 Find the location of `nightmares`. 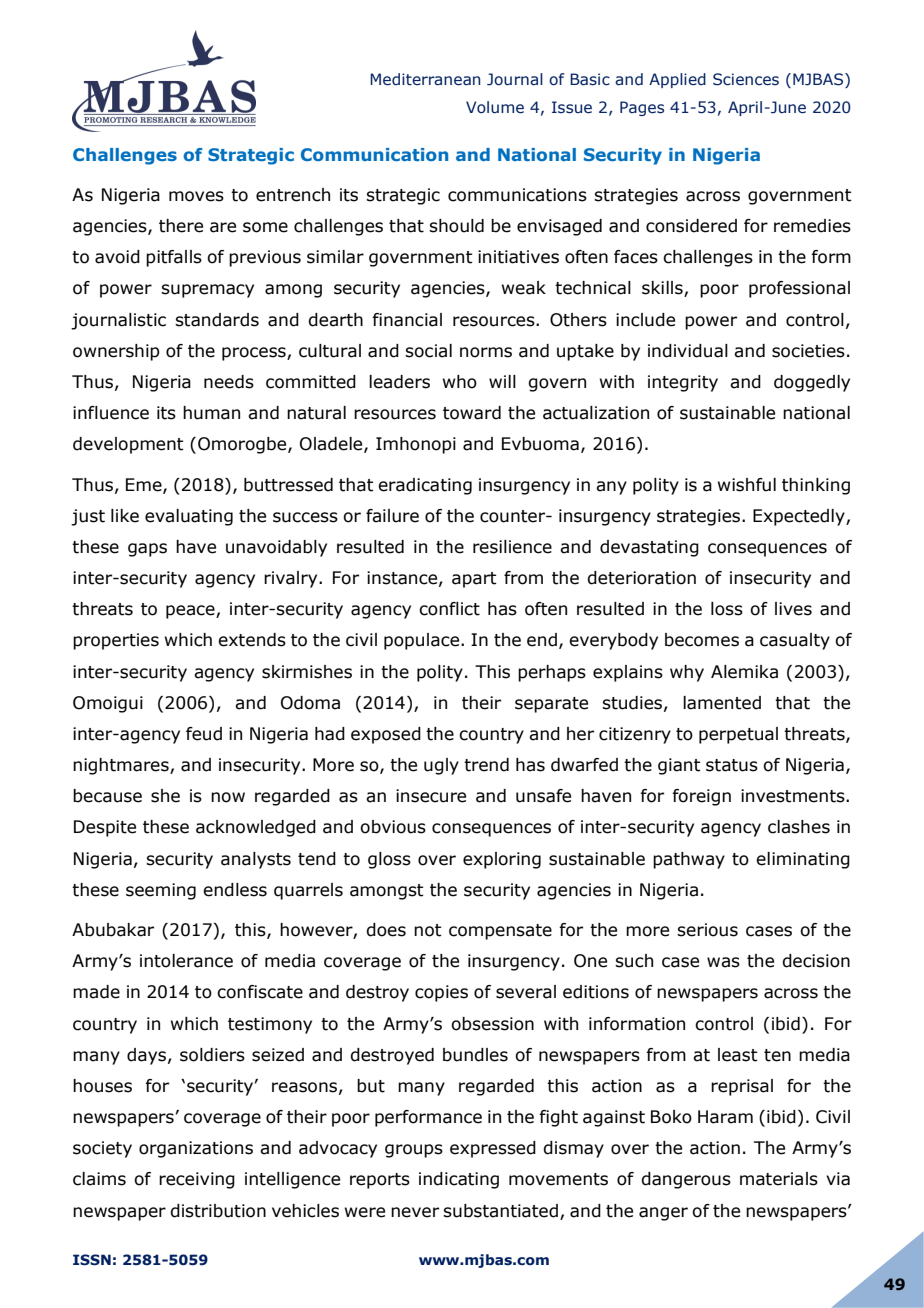

nightmares is located at coordinates (122, 766).
